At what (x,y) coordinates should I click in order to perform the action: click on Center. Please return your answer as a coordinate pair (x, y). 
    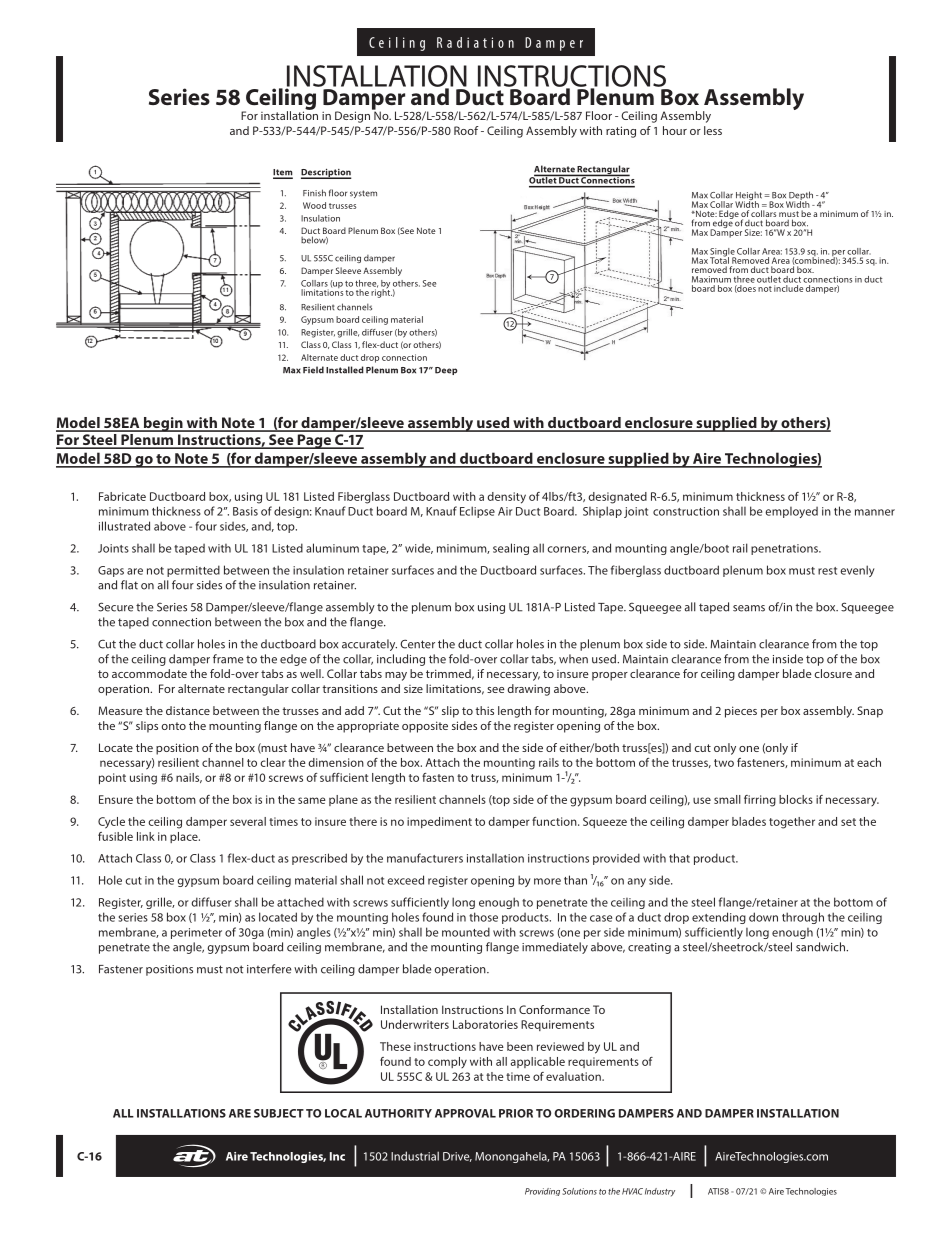
    Looking at the image, I should click on (417, 644).
